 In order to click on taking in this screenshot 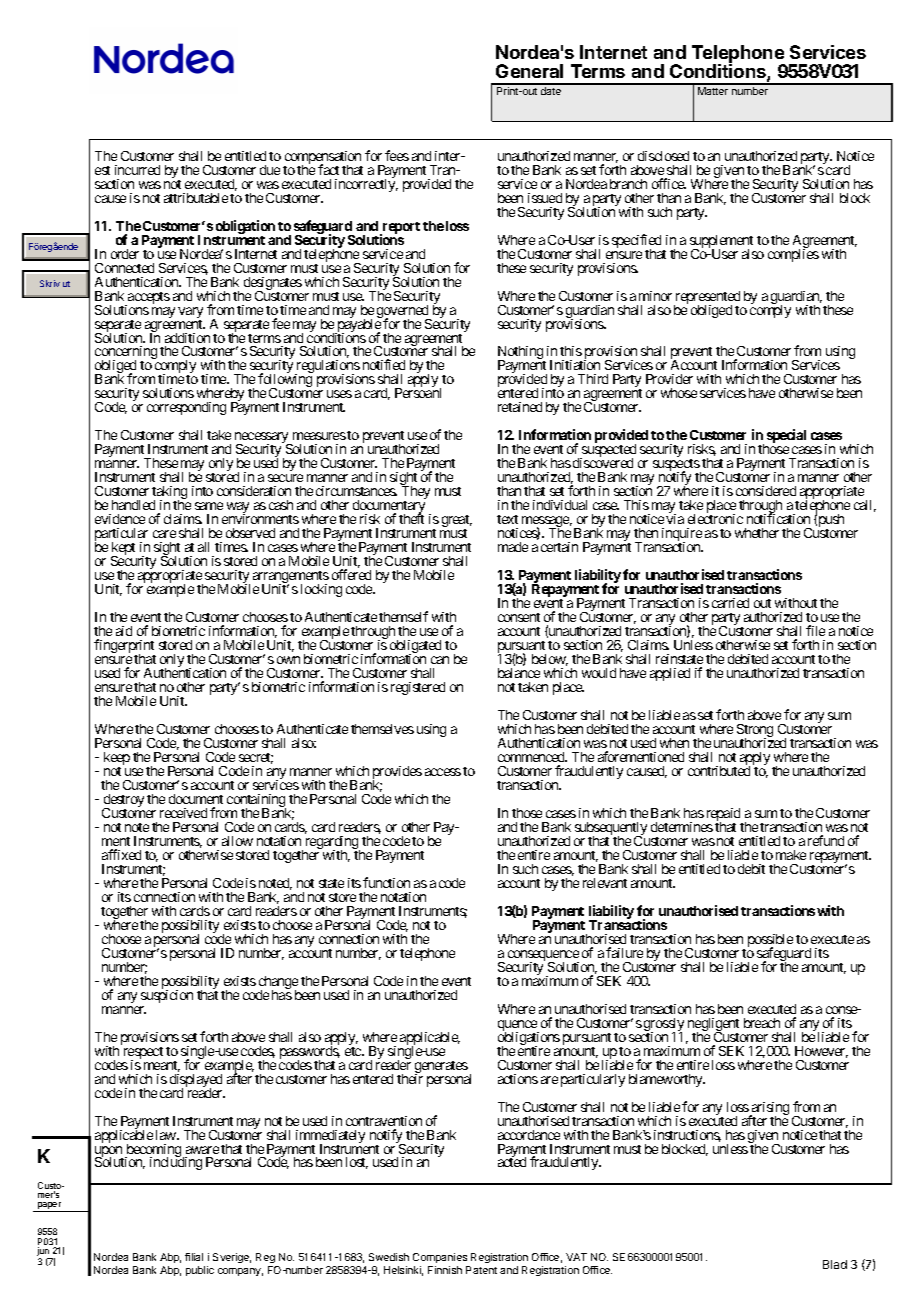, I will do `click(169, 494)`.
